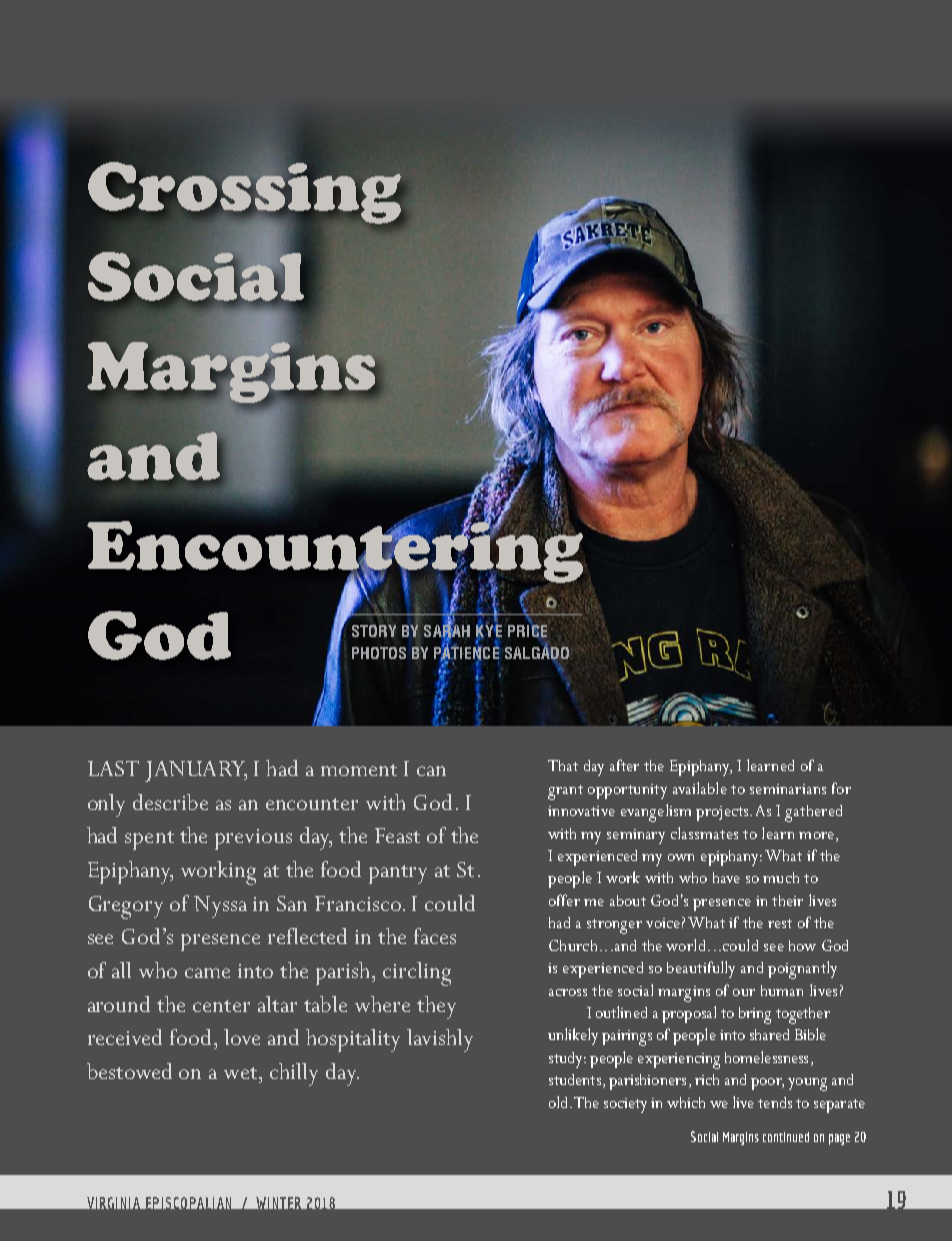  Describe the element at coordinates (242, 1073) in the screenshot. I see `wet` at that location.
